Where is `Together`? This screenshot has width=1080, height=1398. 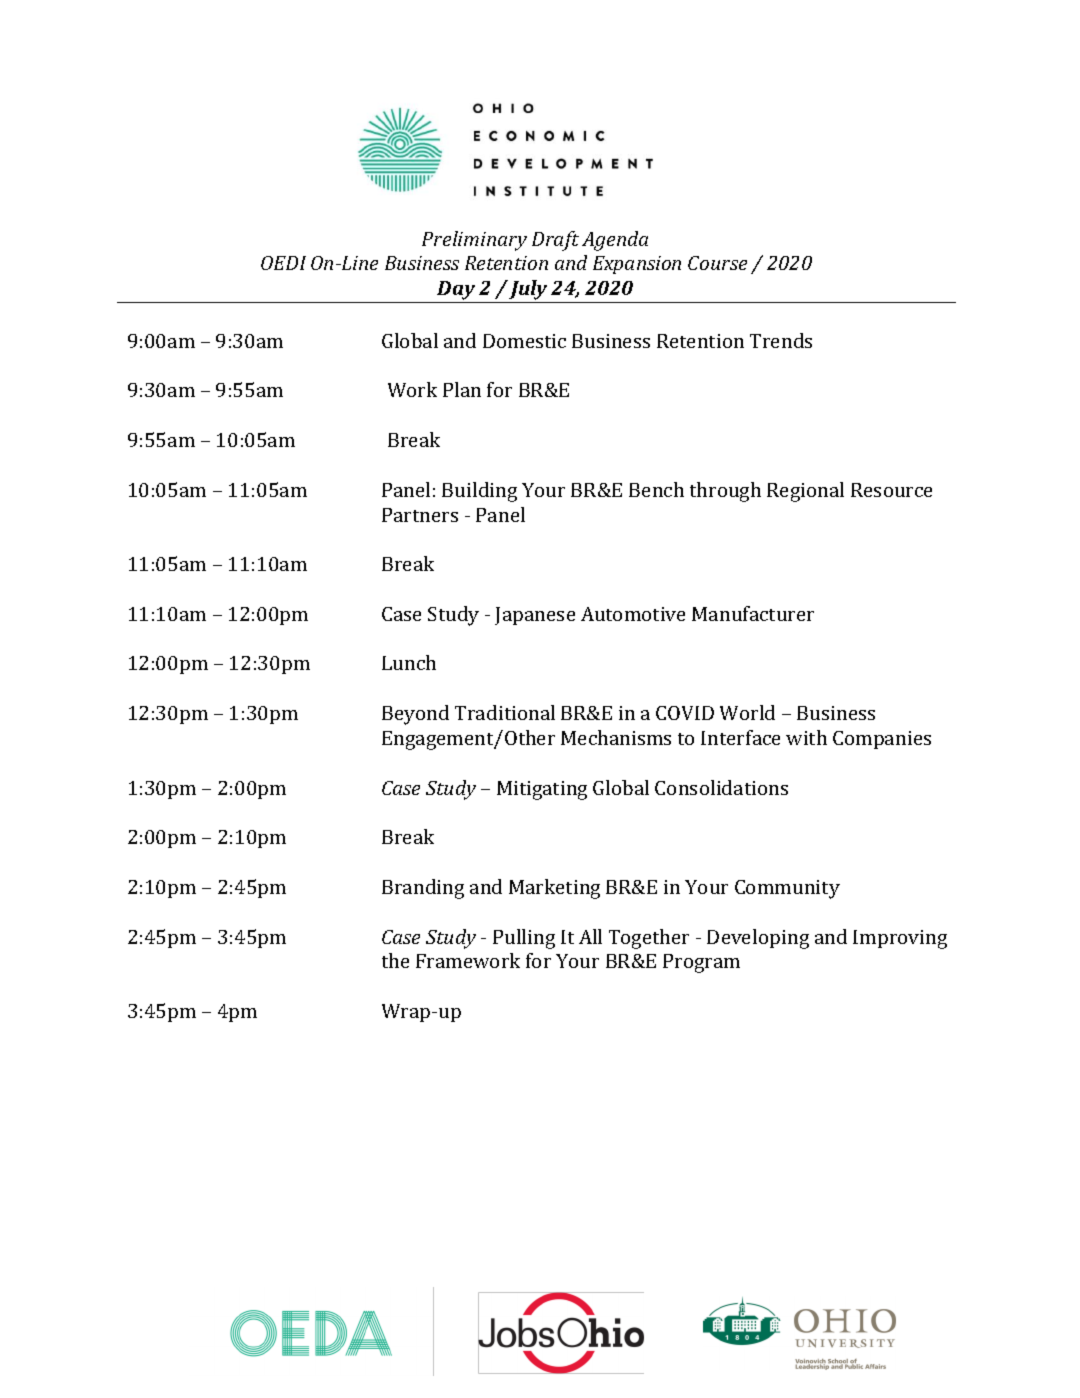 Together is located at coordinates (649, 939).
